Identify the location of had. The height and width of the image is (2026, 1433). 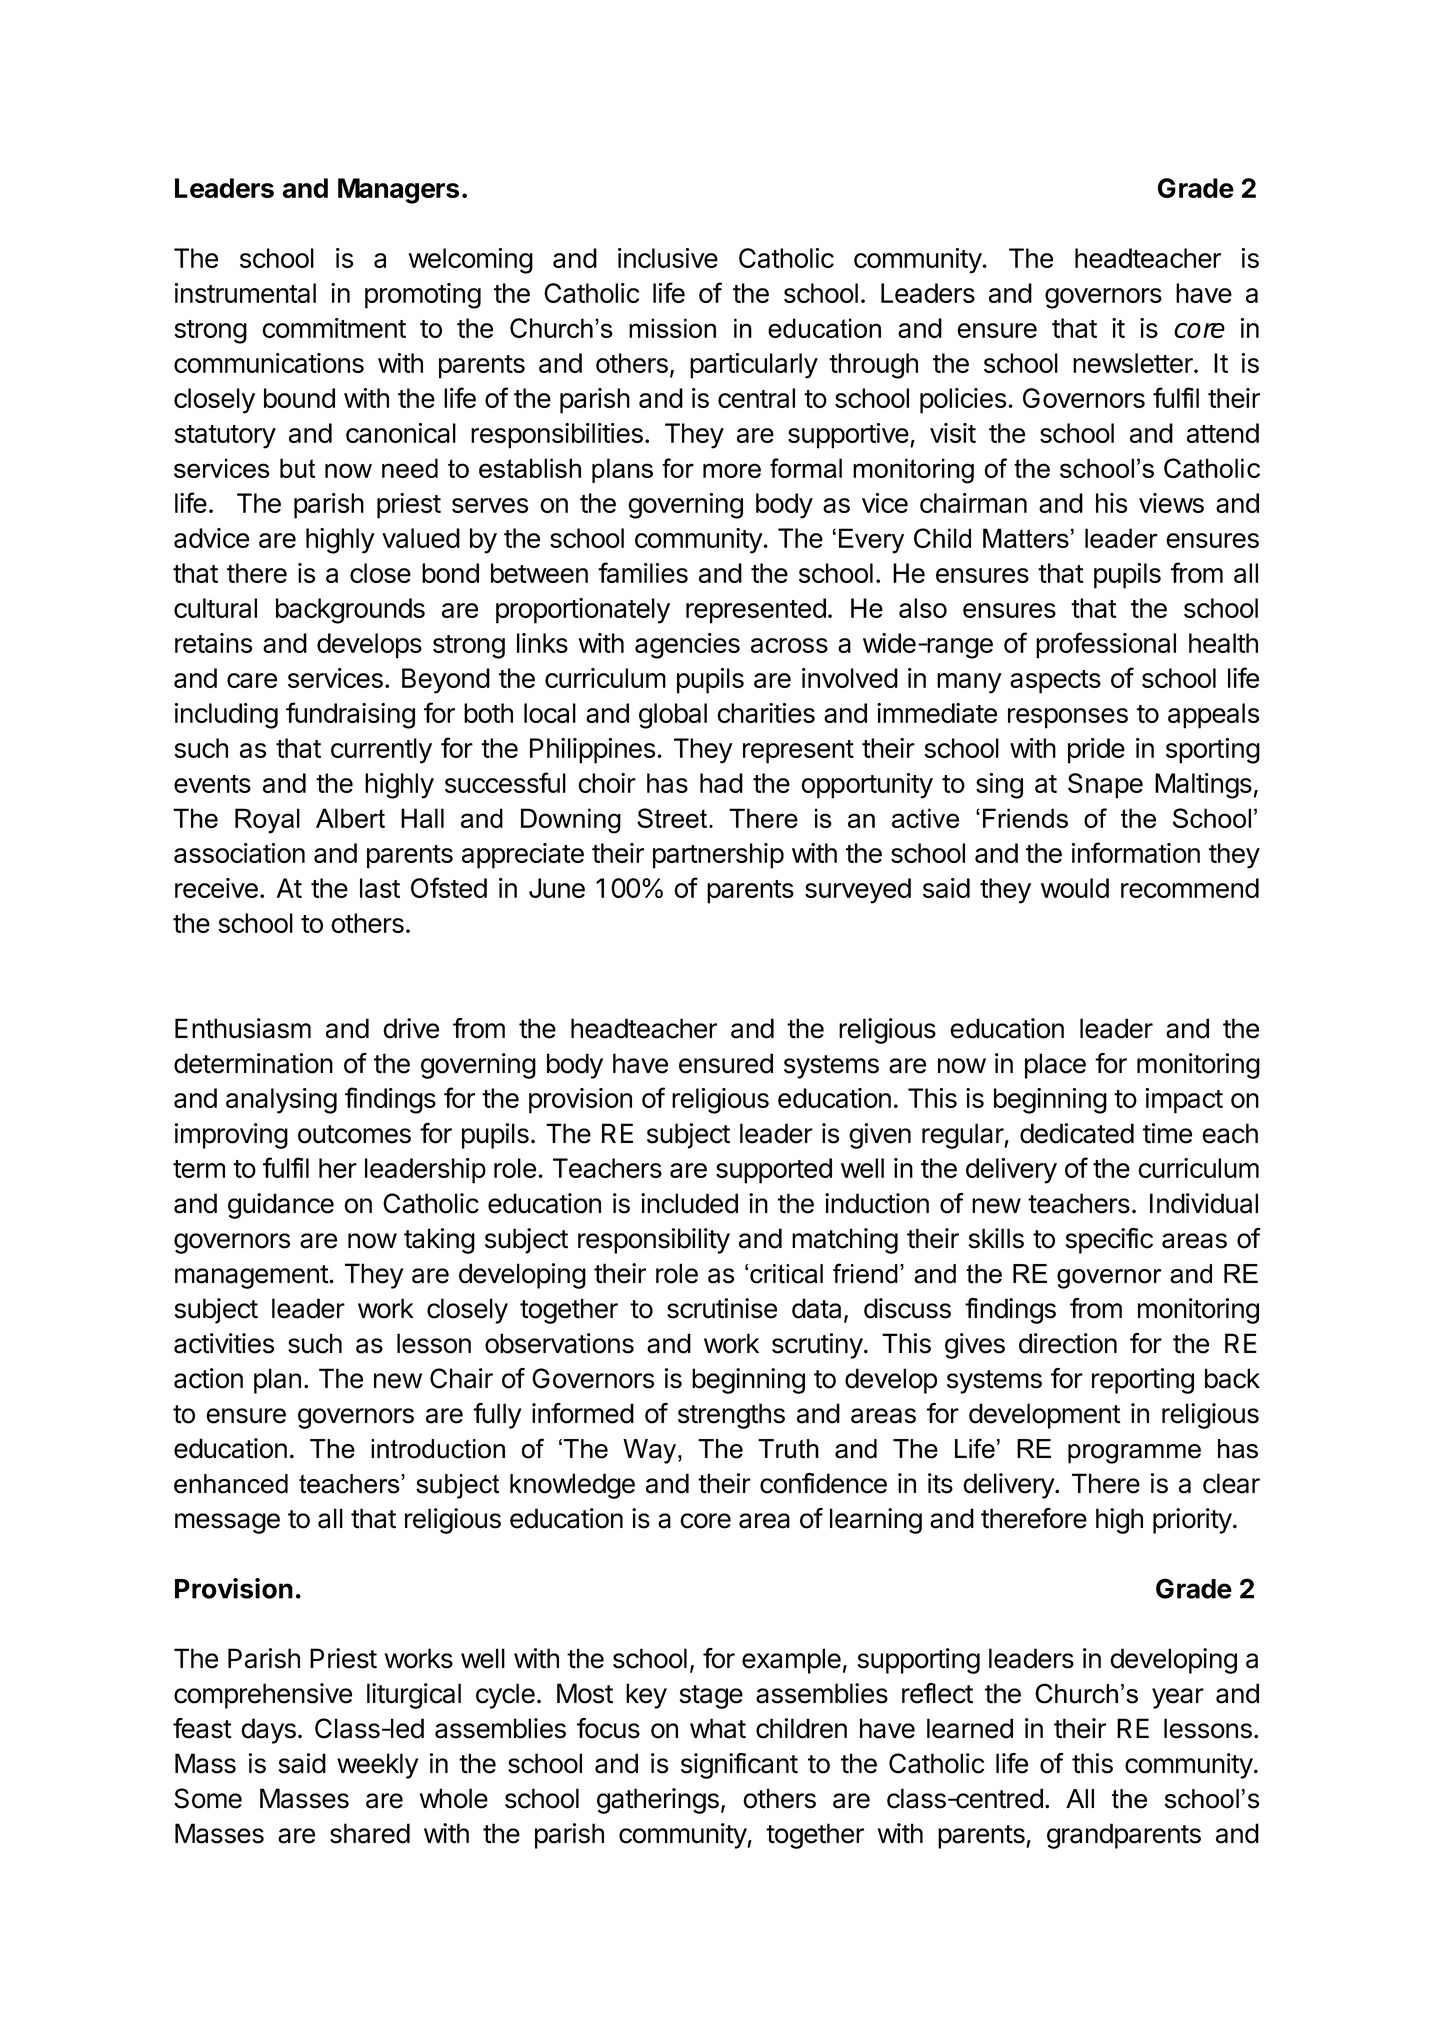
(721, 783).
